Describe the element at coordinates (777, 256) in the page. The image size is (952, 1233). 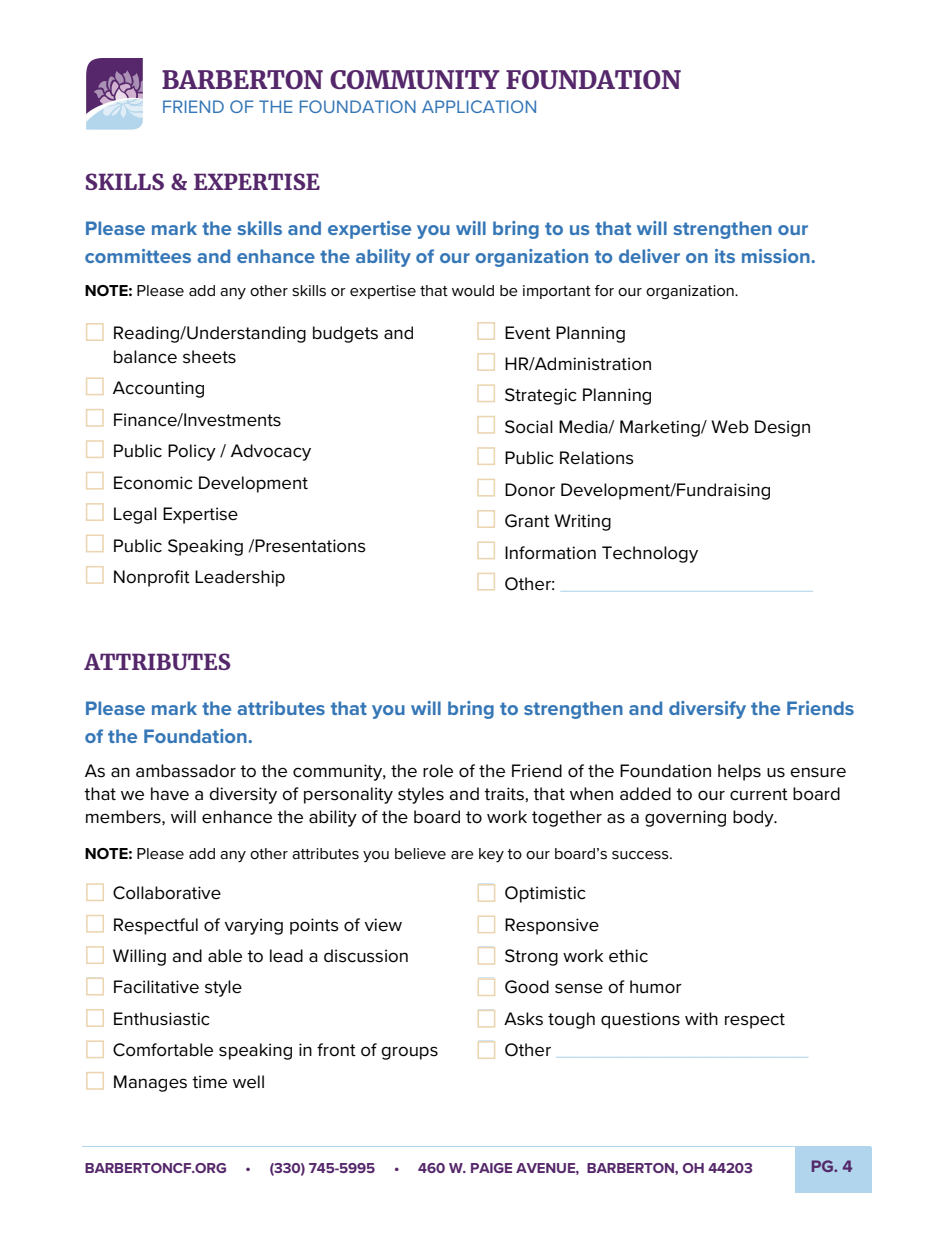
I see `mission` at that location.
